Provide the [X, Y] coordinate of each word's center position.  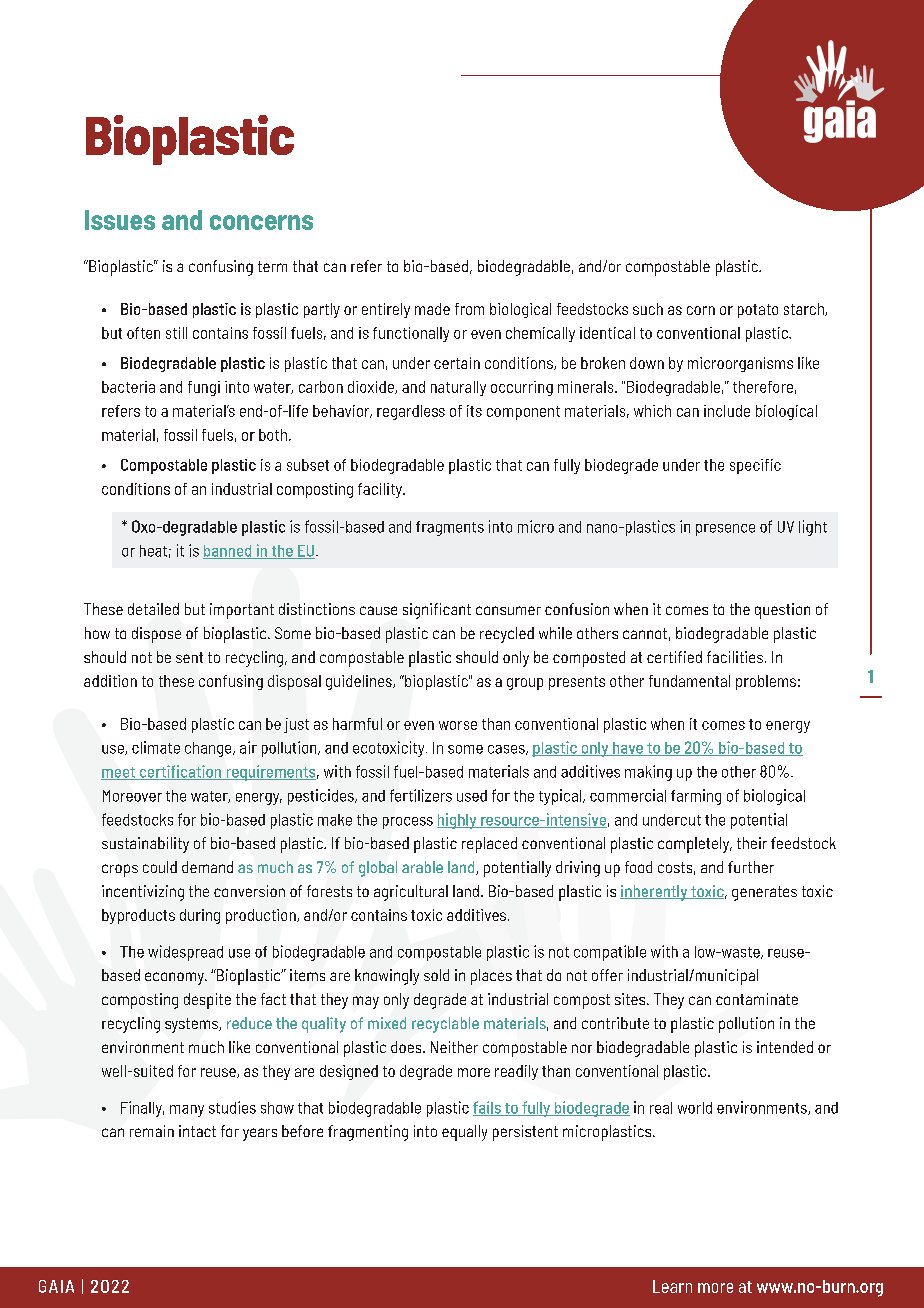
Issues [120, 220]
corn [701, 310]
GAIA [56, 1286]
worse [458, 725]
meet [119, 773]
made [432, 309]
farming [696, 797]
